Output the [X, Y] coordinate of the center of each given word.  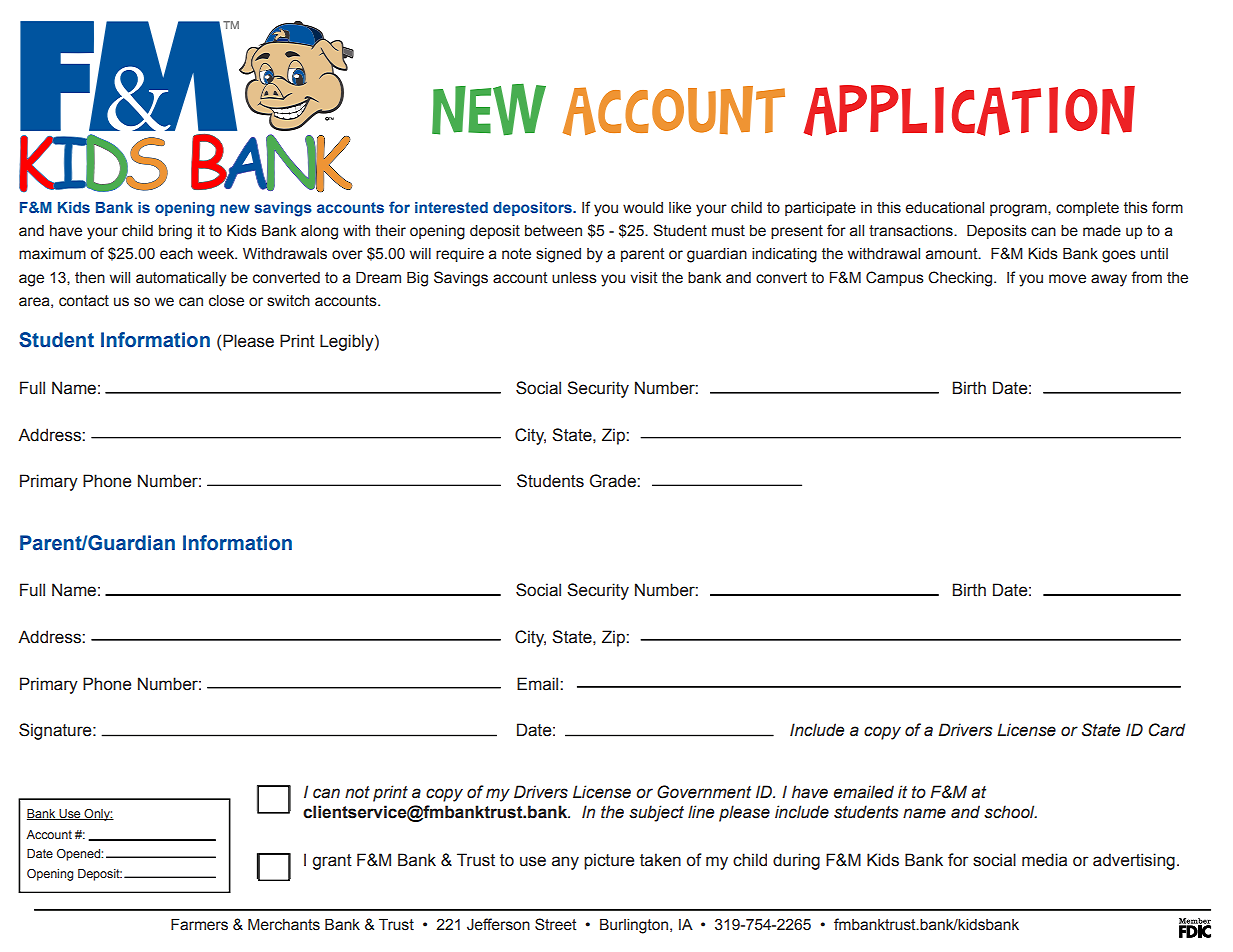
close [226, 301]
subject [656, 813]
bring [175, 232]
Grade [614, 481]
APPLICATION [969, 110]
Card [1167, 730]
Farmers [199, 924]
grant [332, 862]
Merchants [284, 924]
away [1109, 280]
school [1010, 812]
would [643, 208]
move [1067, 279]
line [701, 812]
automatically [181, 279]
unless [574, 278]
